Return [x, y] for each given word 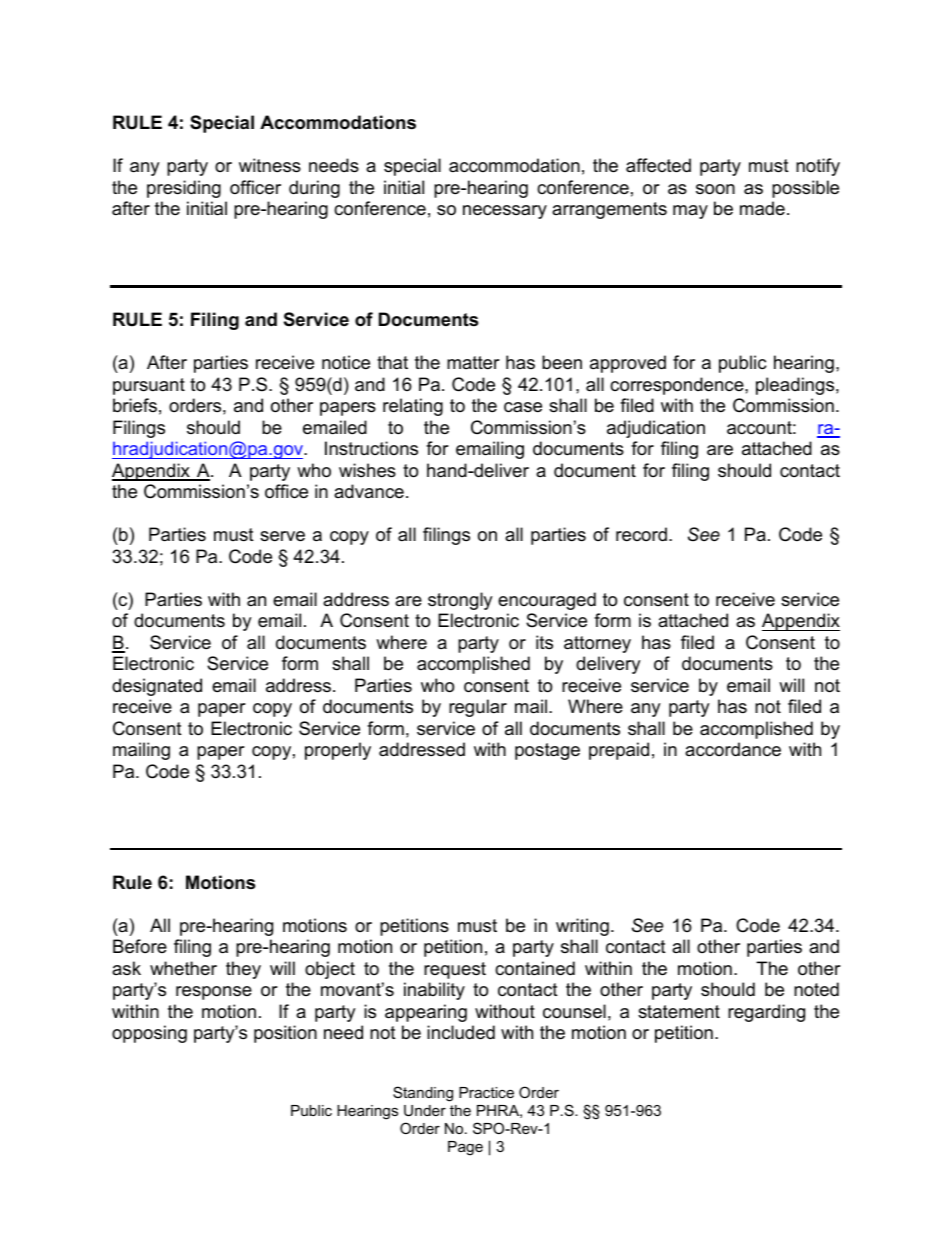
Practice [486, 1092]
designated [157, 687]
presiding [184, 189]
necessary [505, 212]
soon [715, 189]
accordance [733, 749]
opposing [149, 1034]
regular [478, 708]
